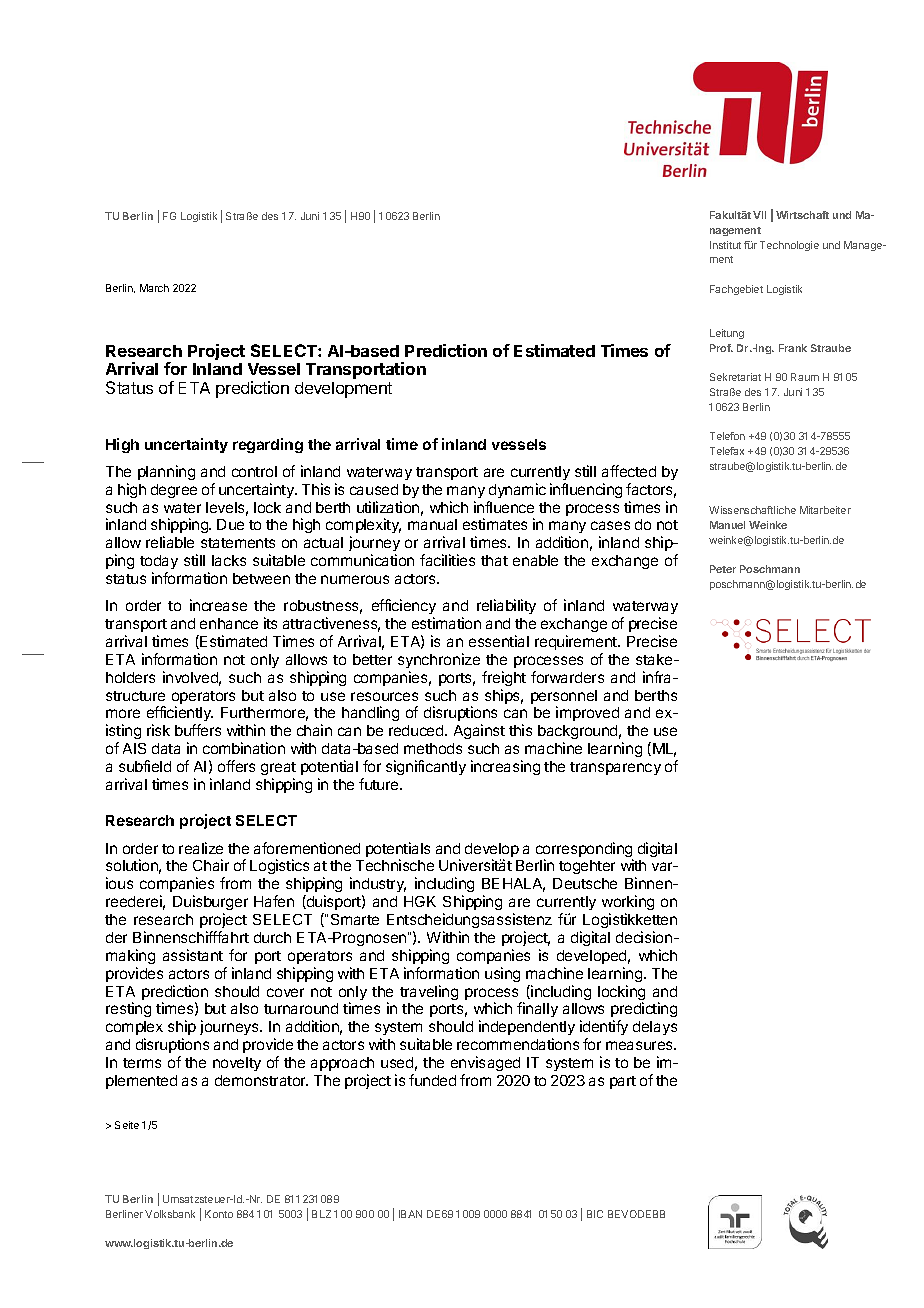 The image size is (924, 1308). I want to click on transparency, so click(615, 768).
